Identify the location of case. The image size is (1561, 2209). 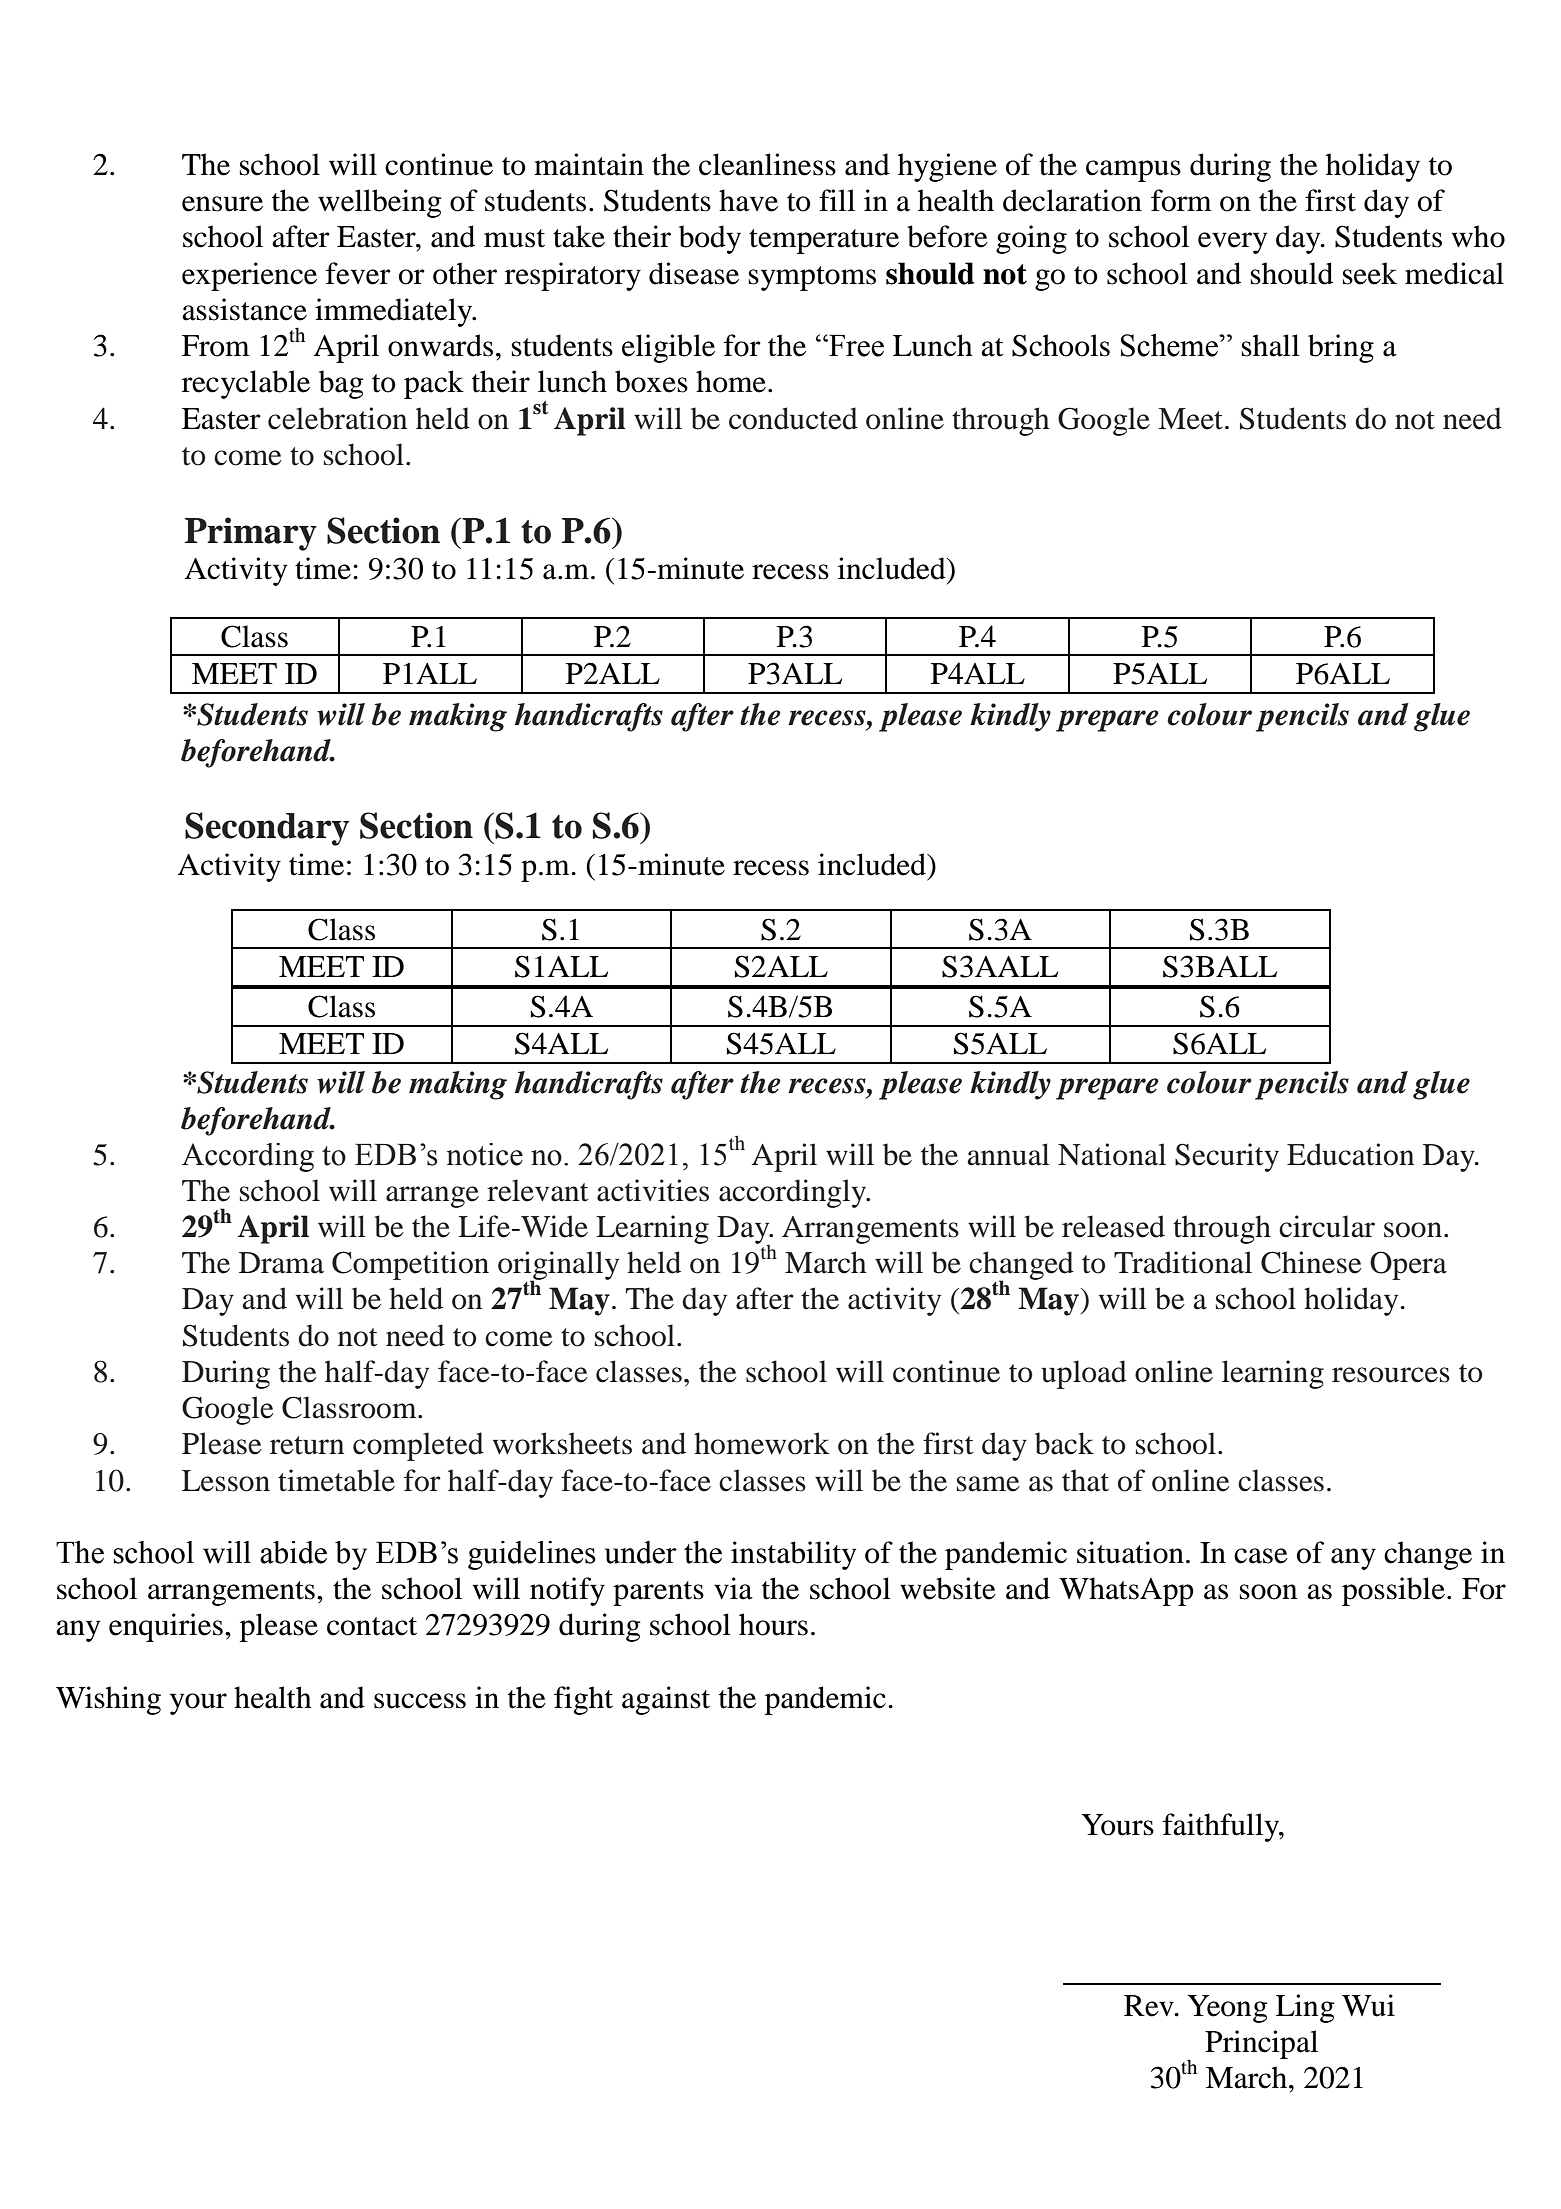
(1261, 1556).
